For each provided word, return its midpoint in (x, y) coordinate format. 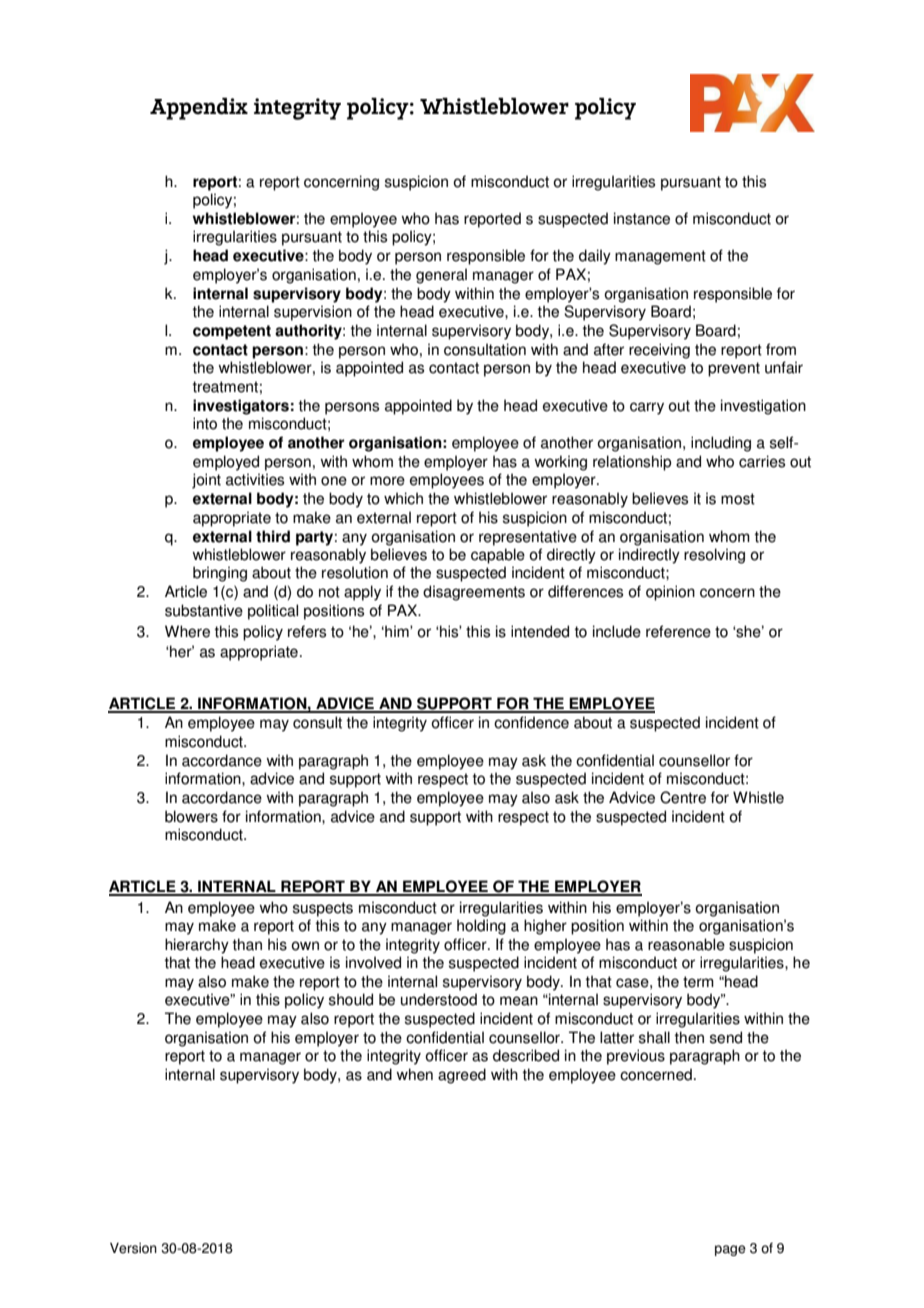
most (738, 499)
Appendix (199, 109)
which (403, 498)
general (441, 276)
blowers (191, 816)
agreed (462, 1076)
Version (133, 1248)
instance (642, 218)
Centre (683, 797)
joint (206, 481)
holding (481, 927)
